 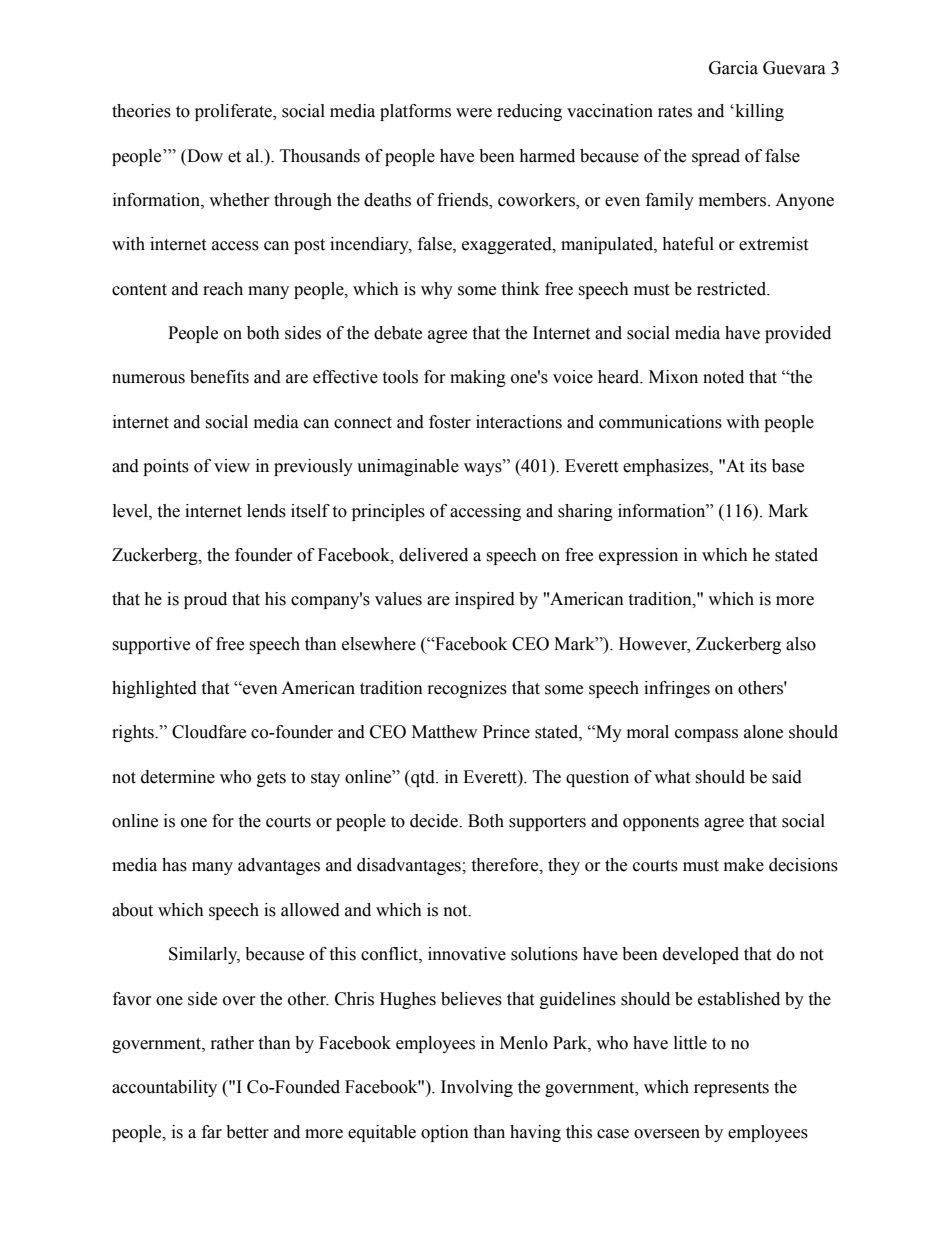 I want to click on proliferate, so click(x=234, y=112).
